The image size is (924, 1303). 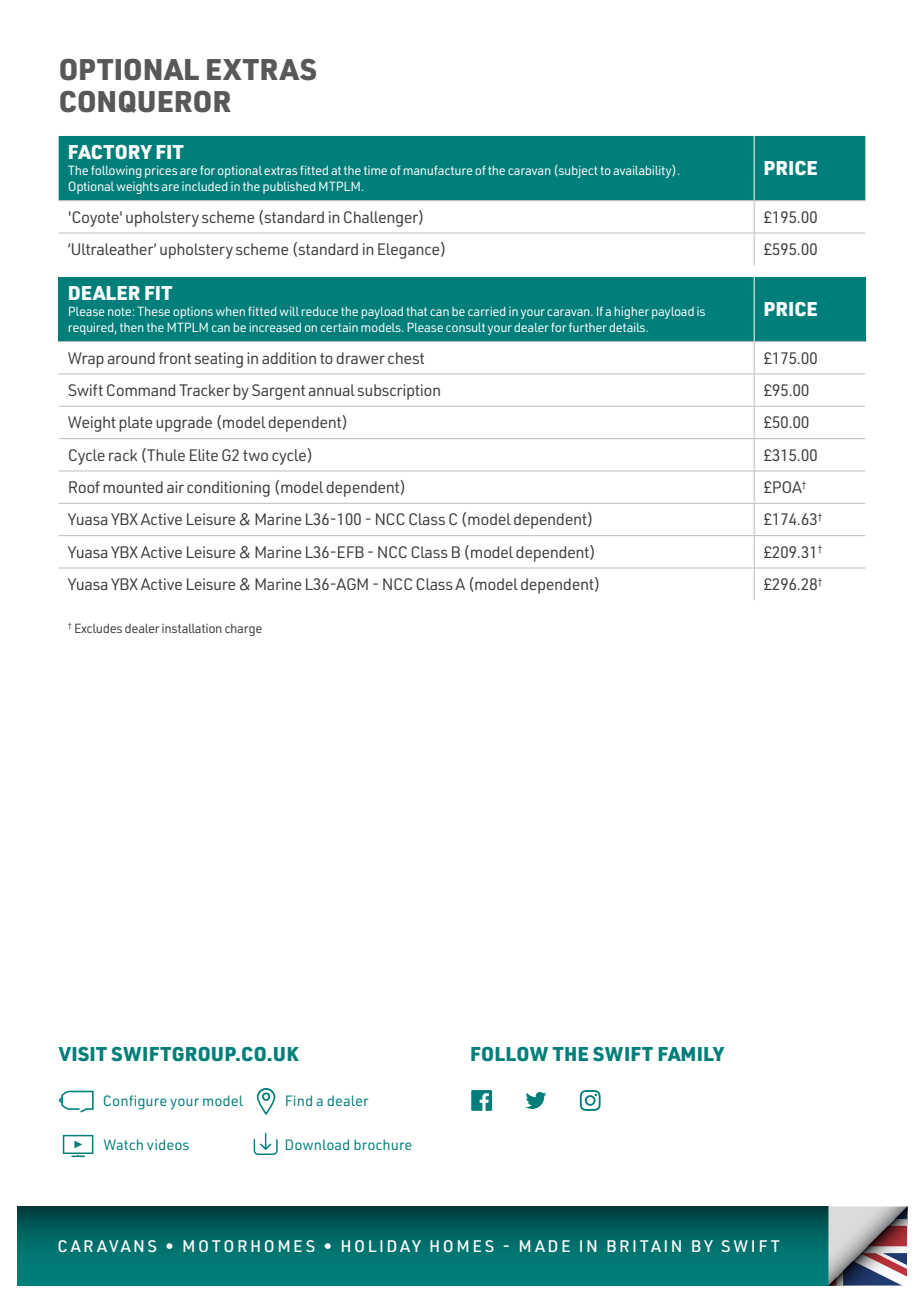 I want to click on installation, so click(x=192, y=628).
